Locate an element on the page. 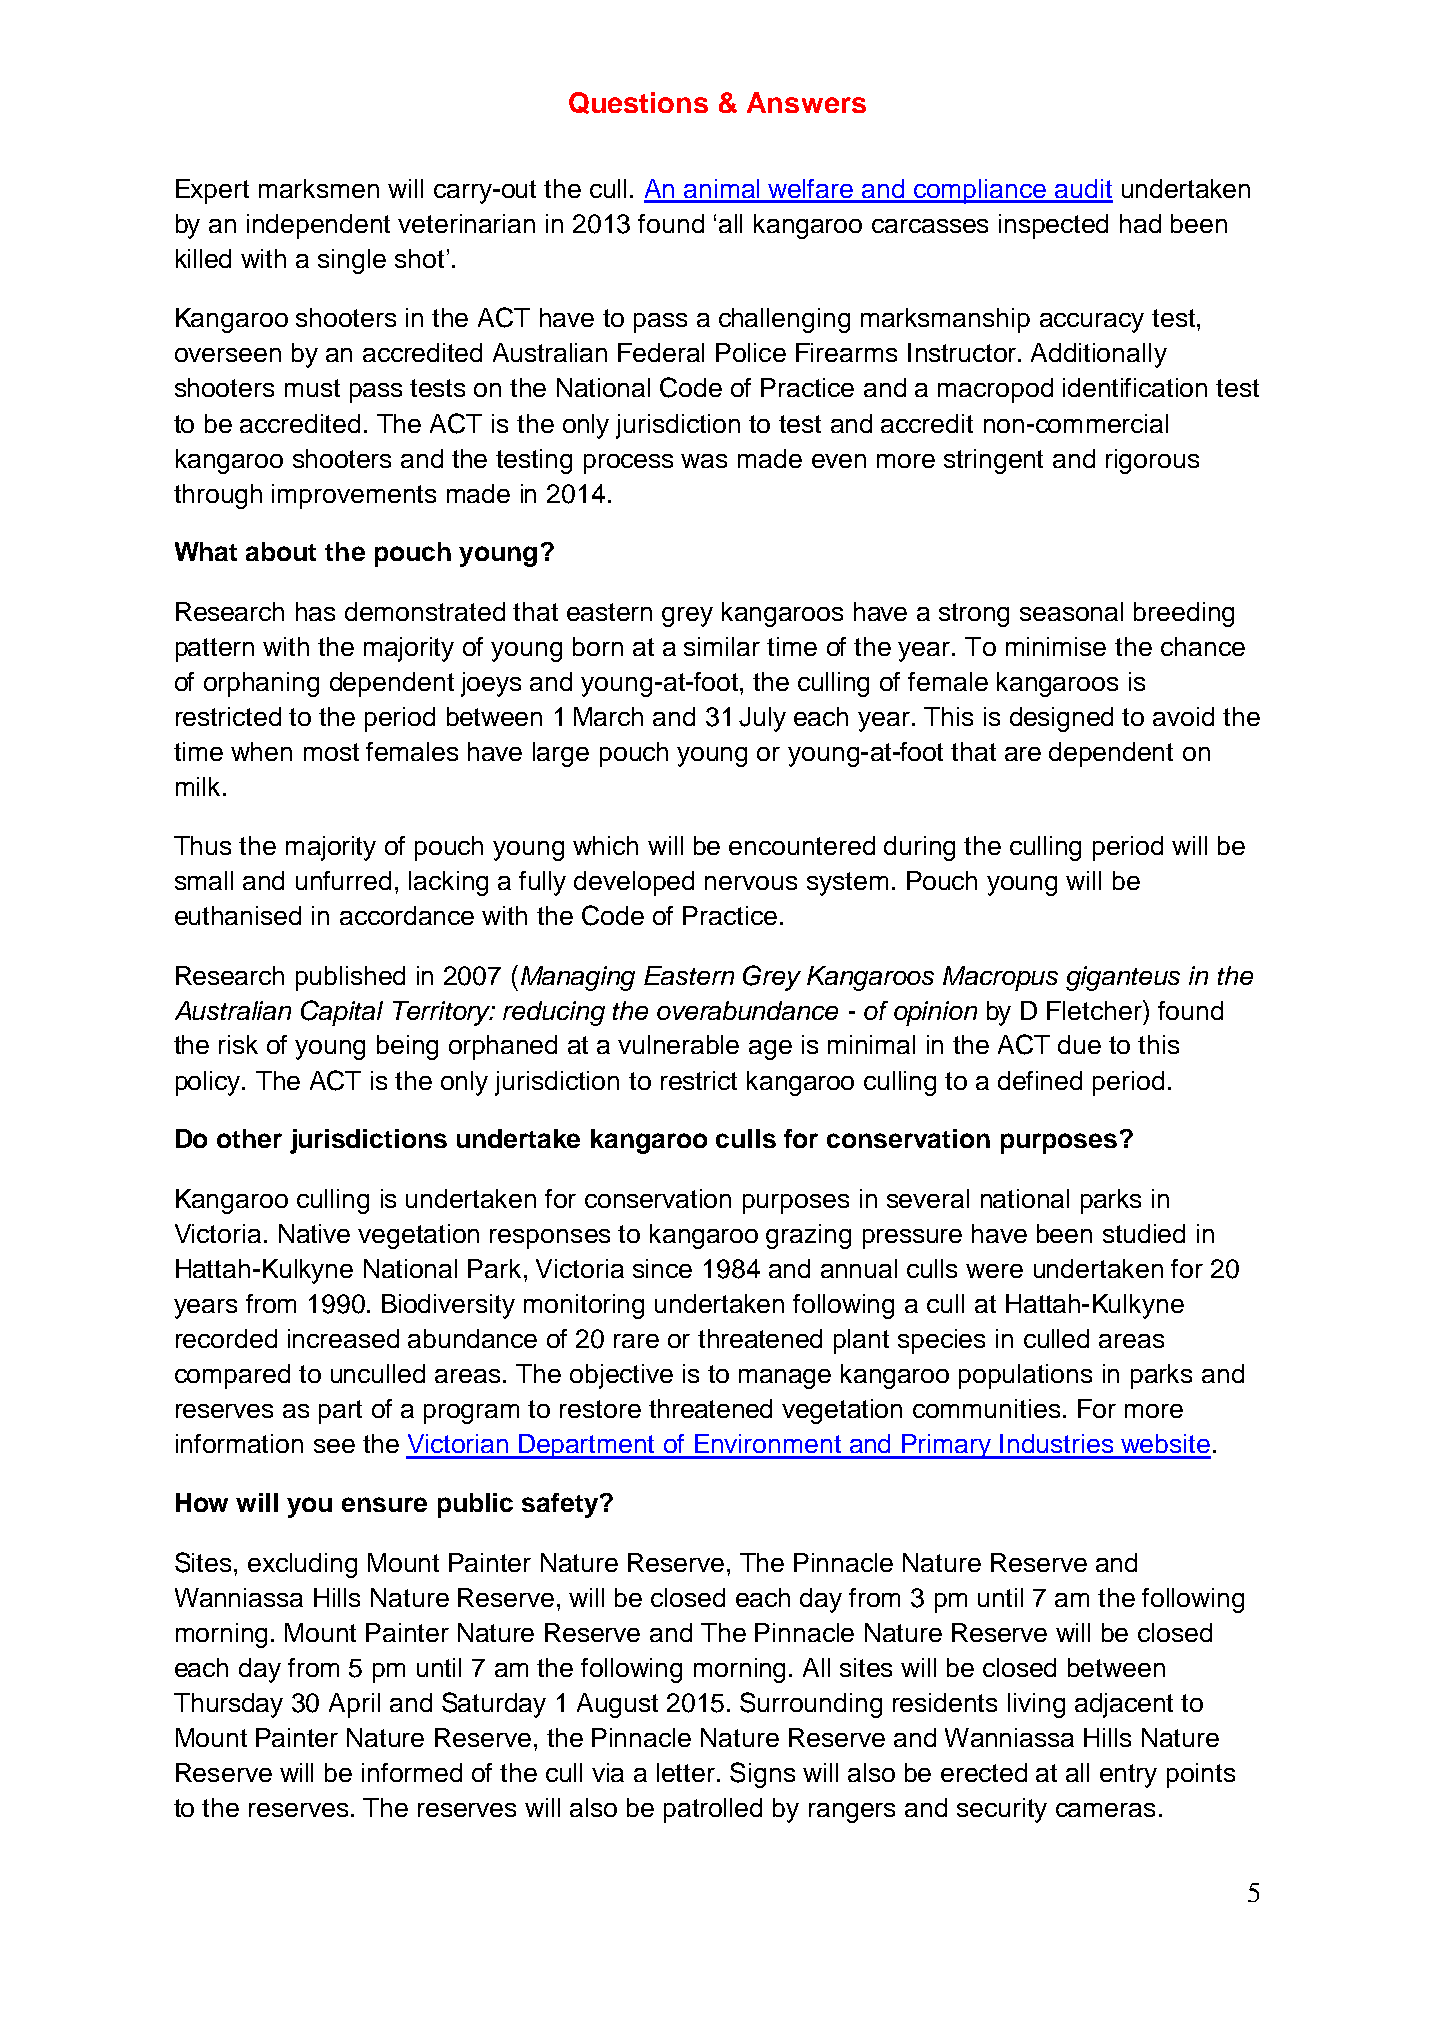  similar is located at coordinates (722, 646).
